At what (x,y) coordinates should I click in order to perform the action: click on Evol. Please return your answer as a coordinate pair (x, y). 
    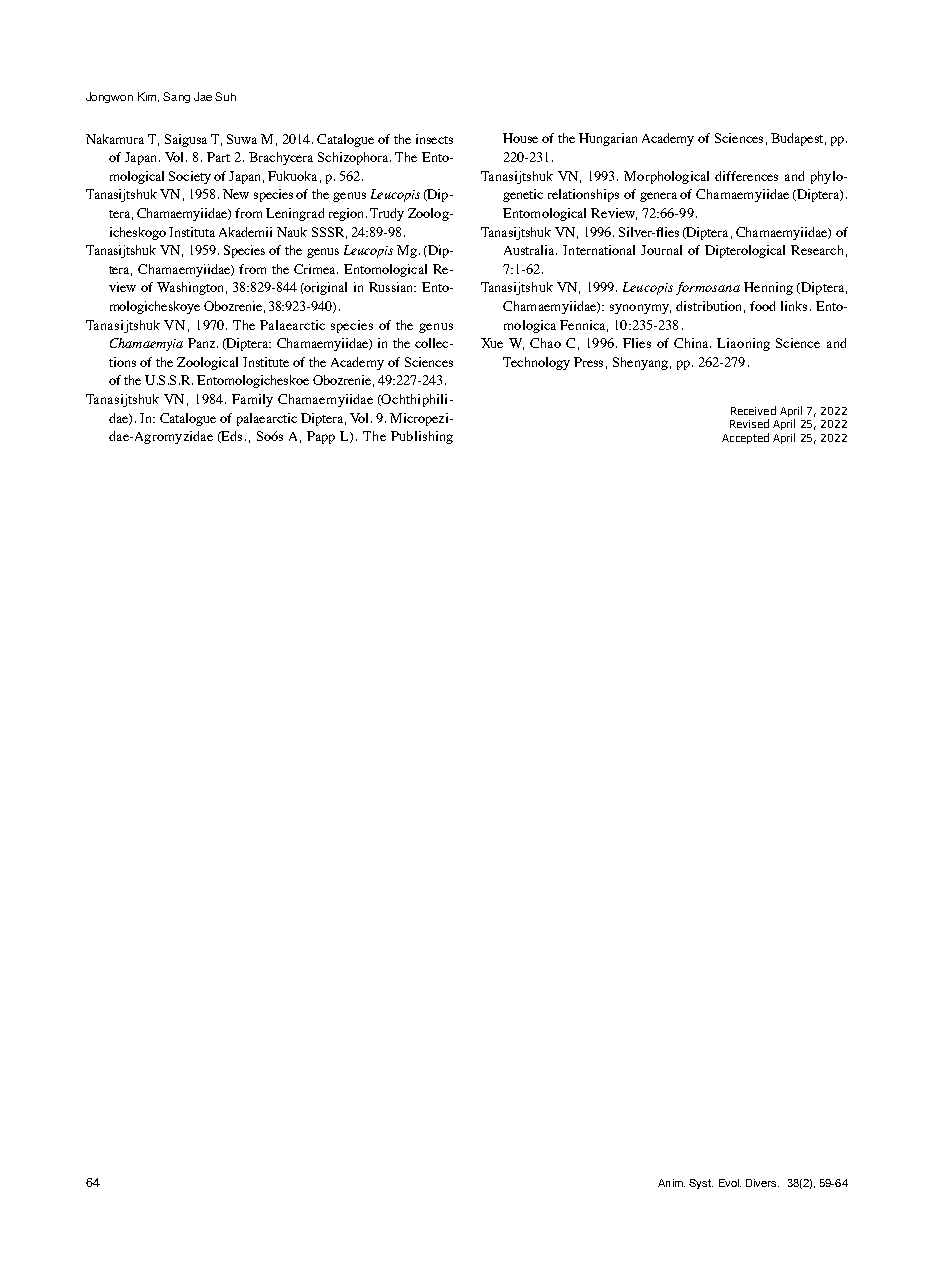
    Looking at the image, I should click on (730, 1183).
